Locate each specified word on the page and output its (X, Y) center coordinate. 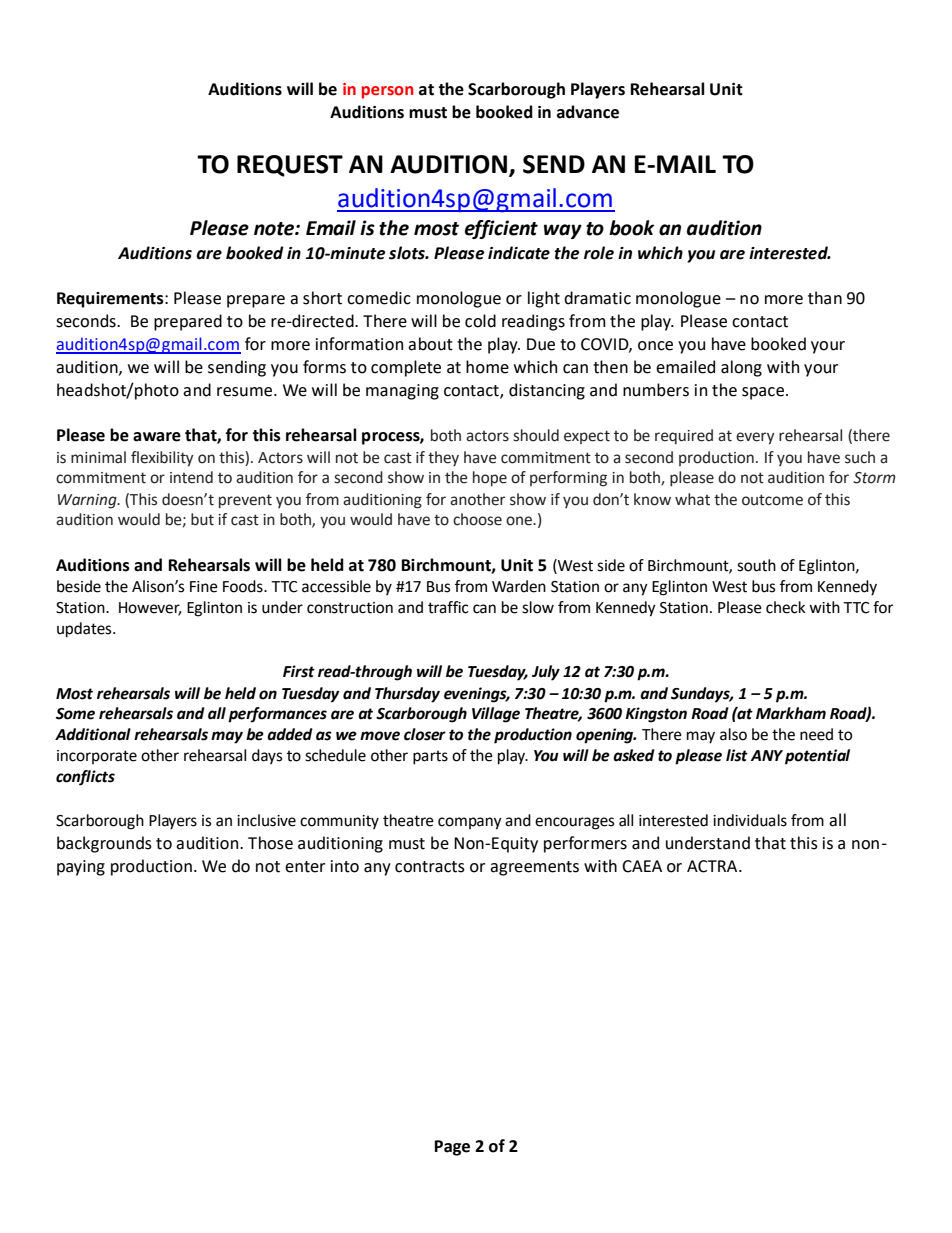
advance (588, 112)
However (150, 608)
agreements (534, 868)
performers (585, 844)
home (487, 367)
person (387, 92)
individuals (750, 820)
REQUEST (290, 166)
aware (157, 437)
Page (452, 1148)
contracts (430, 867)
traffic (448, 607)
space (764, 393)
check (786, 607)
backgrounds (104, 844)
